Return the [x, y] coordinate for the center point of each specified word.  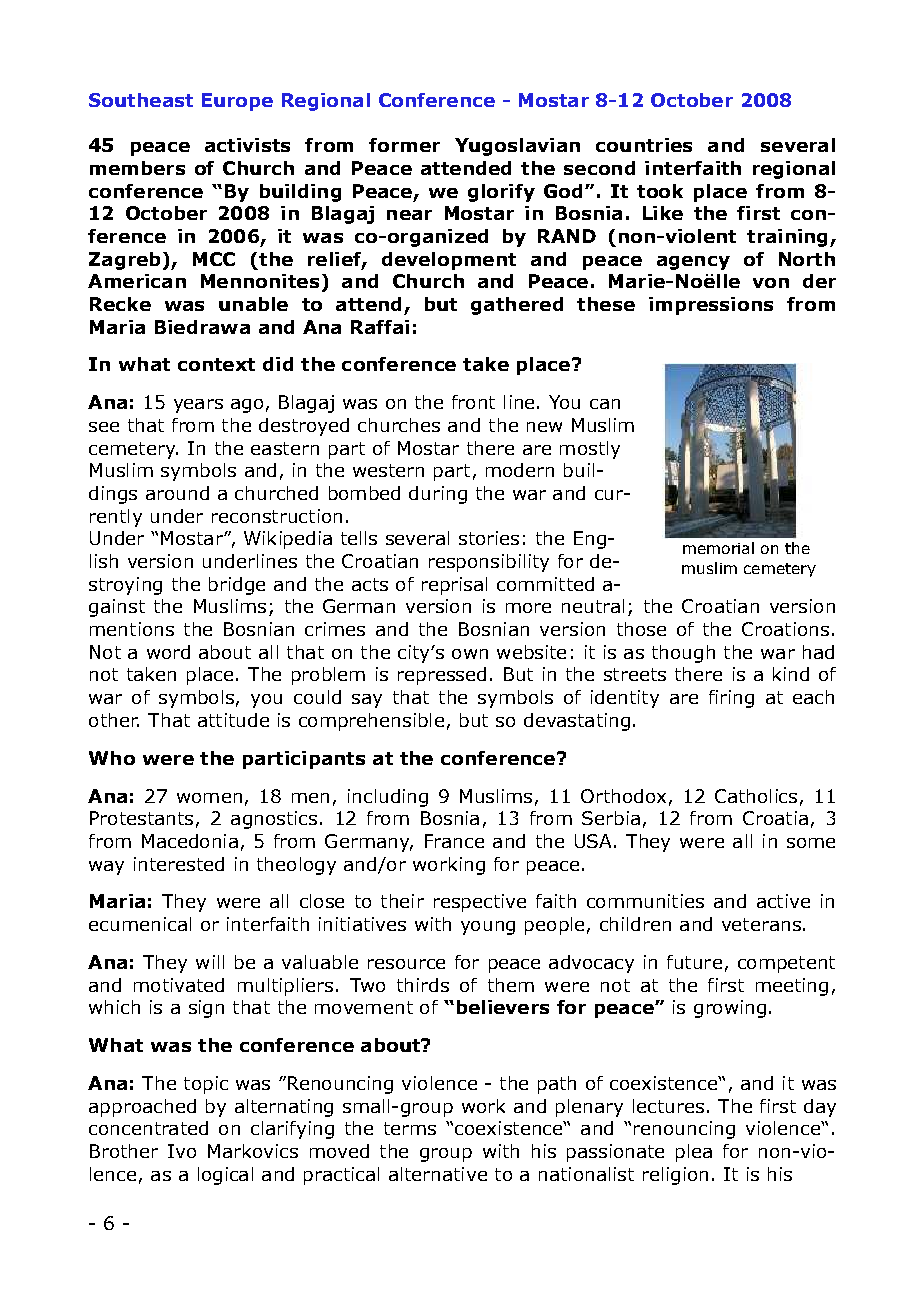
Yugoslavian [517, 147]
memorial [718, 548]
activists [247, 145]
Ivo [182, 1151]
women [209, 798]
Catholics [756, 796]
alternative [438, 1174]
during [438, 495]
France [454, 841]
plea [694, 1153]
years [198, 406]
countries [644, 145]
